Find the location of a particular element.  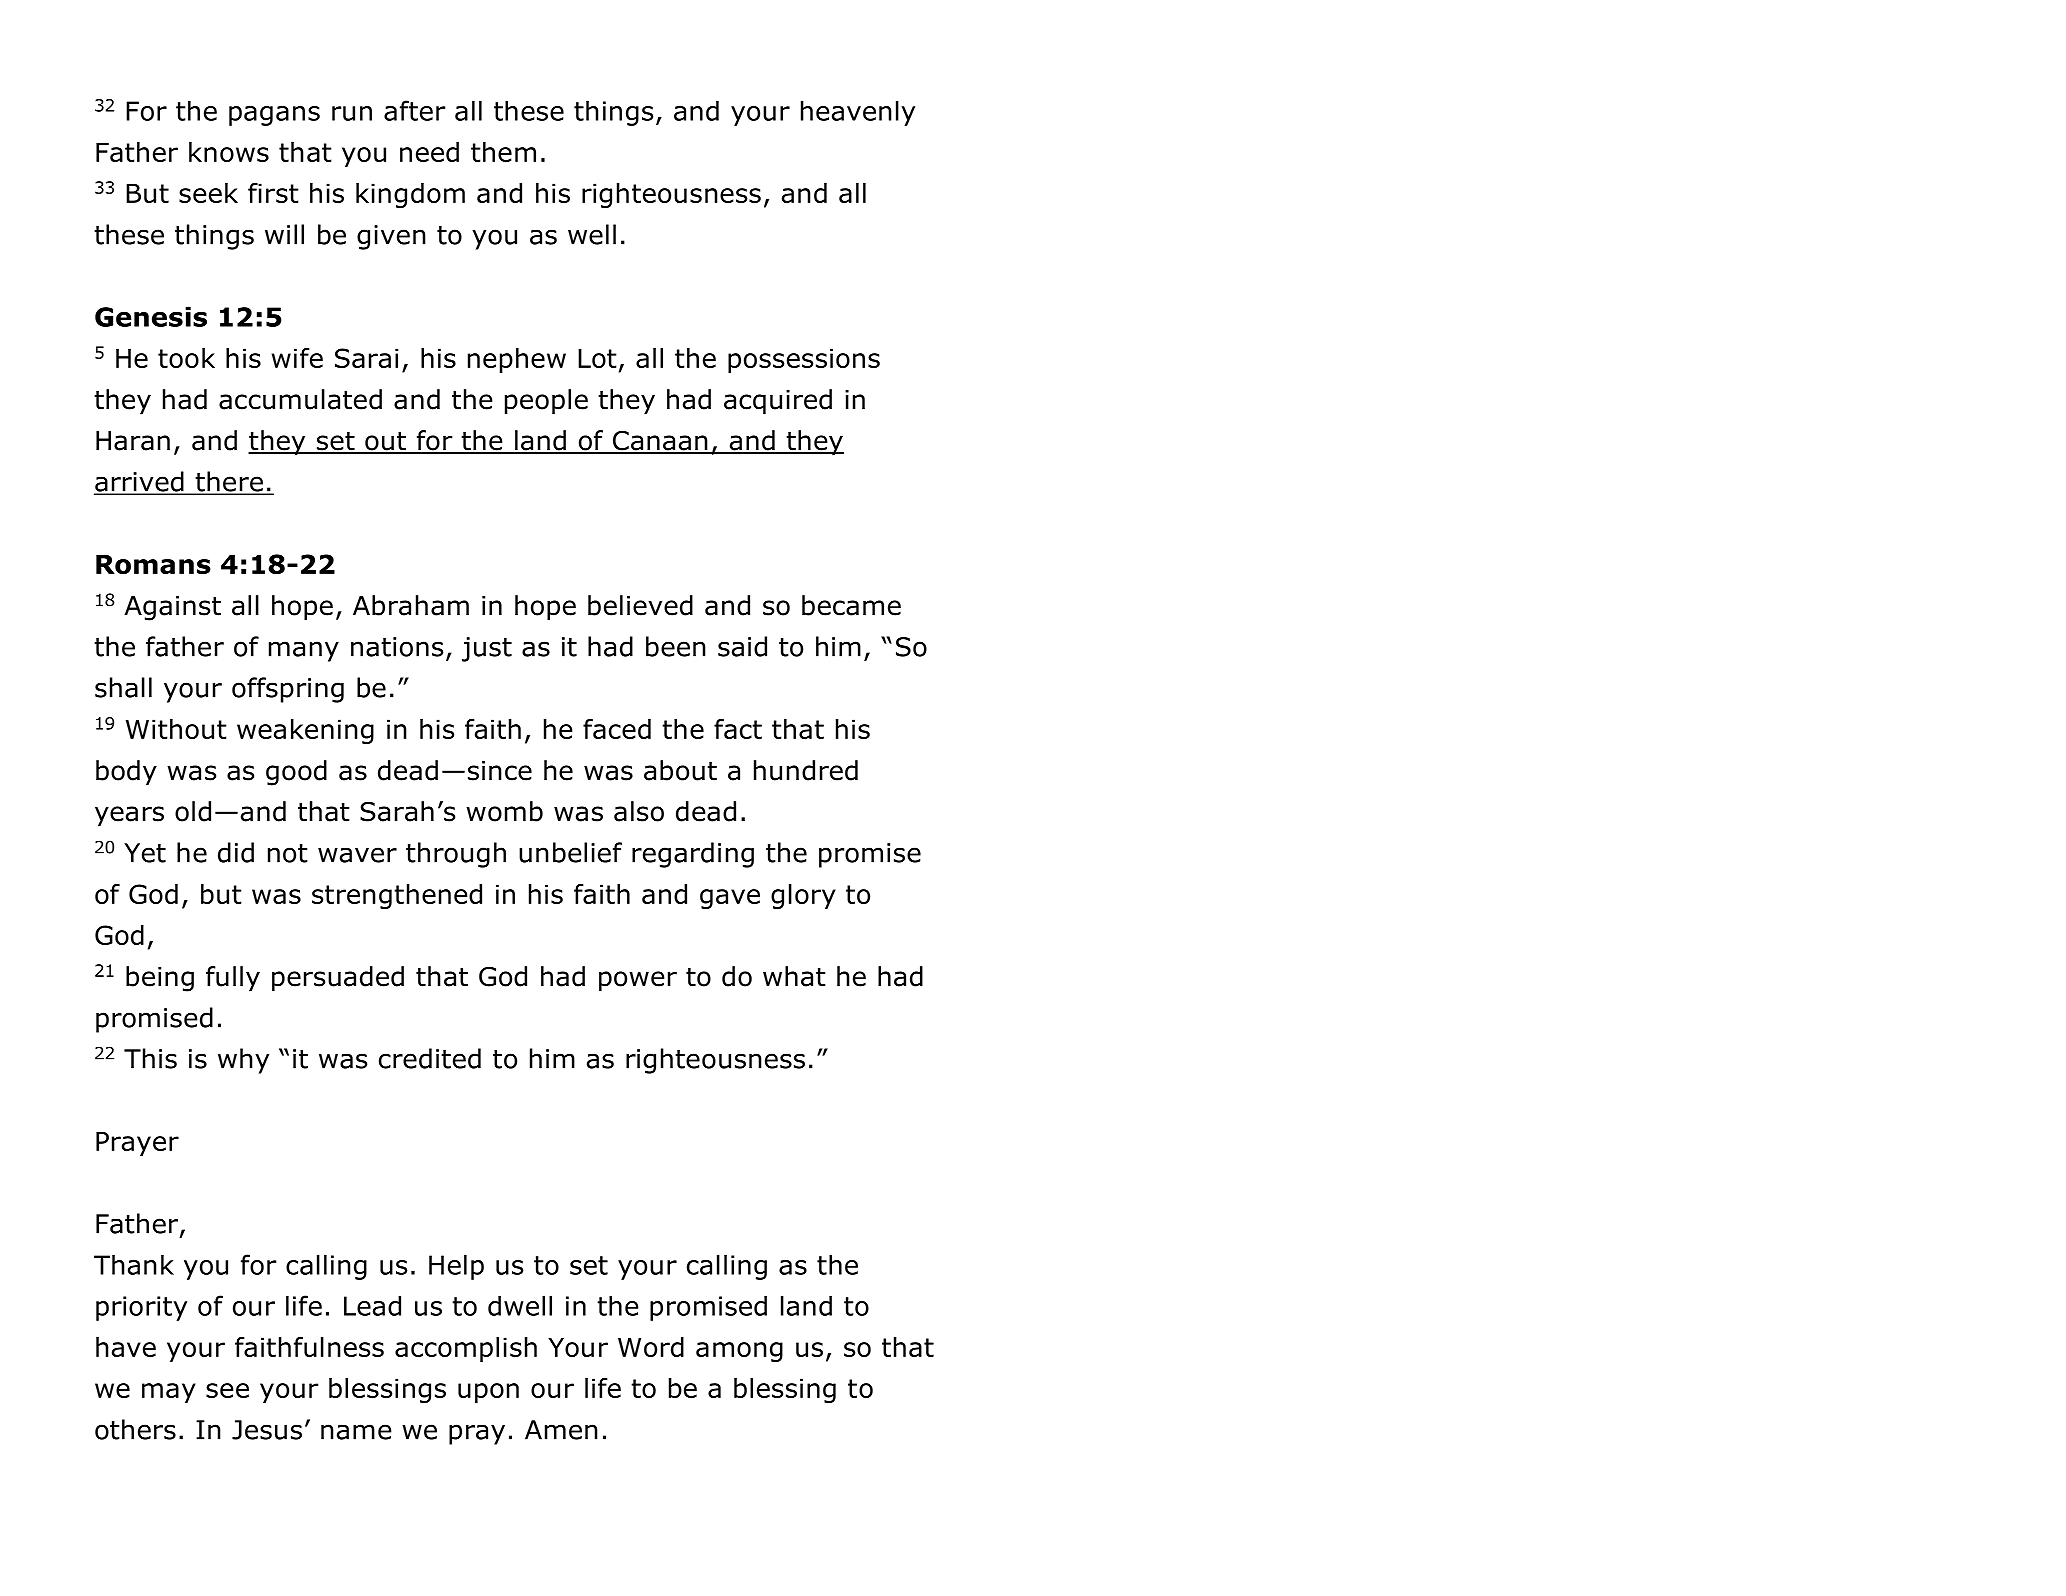

people is located at coordinates (546, 402).
